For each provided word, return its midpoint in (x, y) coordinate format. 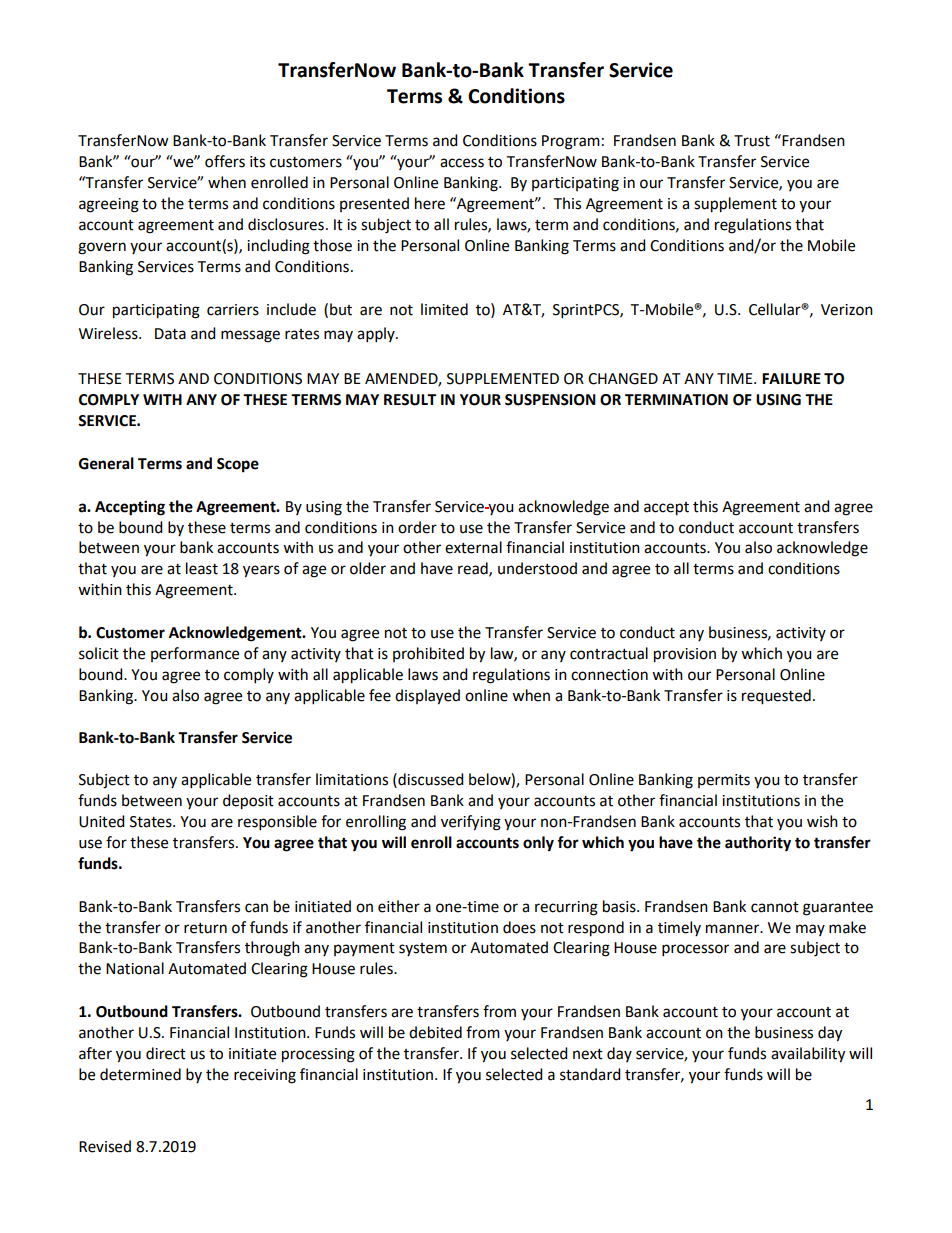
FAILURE (791, 379)
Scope (238, 465)
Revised (105, 1146)
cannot (775, 907)
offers (225, 161)
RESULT (410, 400)
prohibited (428, 654)
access (462, 163)
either (399, 906)
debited (435, 1032)
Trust (752, 141)
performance (195, 654)
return (205, 928)
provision (685, 655)
